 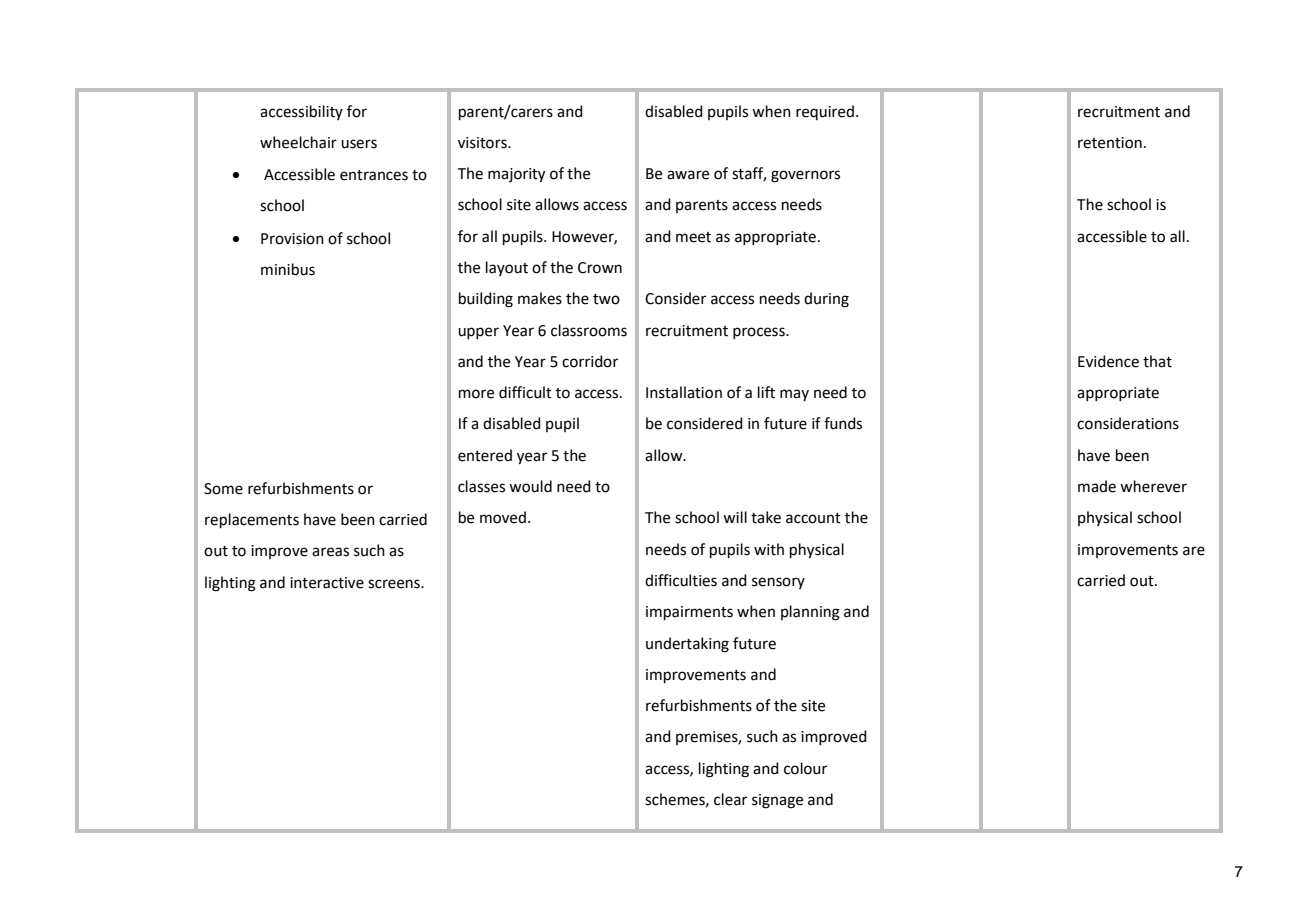 What do you see at coordinates (688, 175) in the screenshot?
I see `aware` at bounding box center [688, 175].
